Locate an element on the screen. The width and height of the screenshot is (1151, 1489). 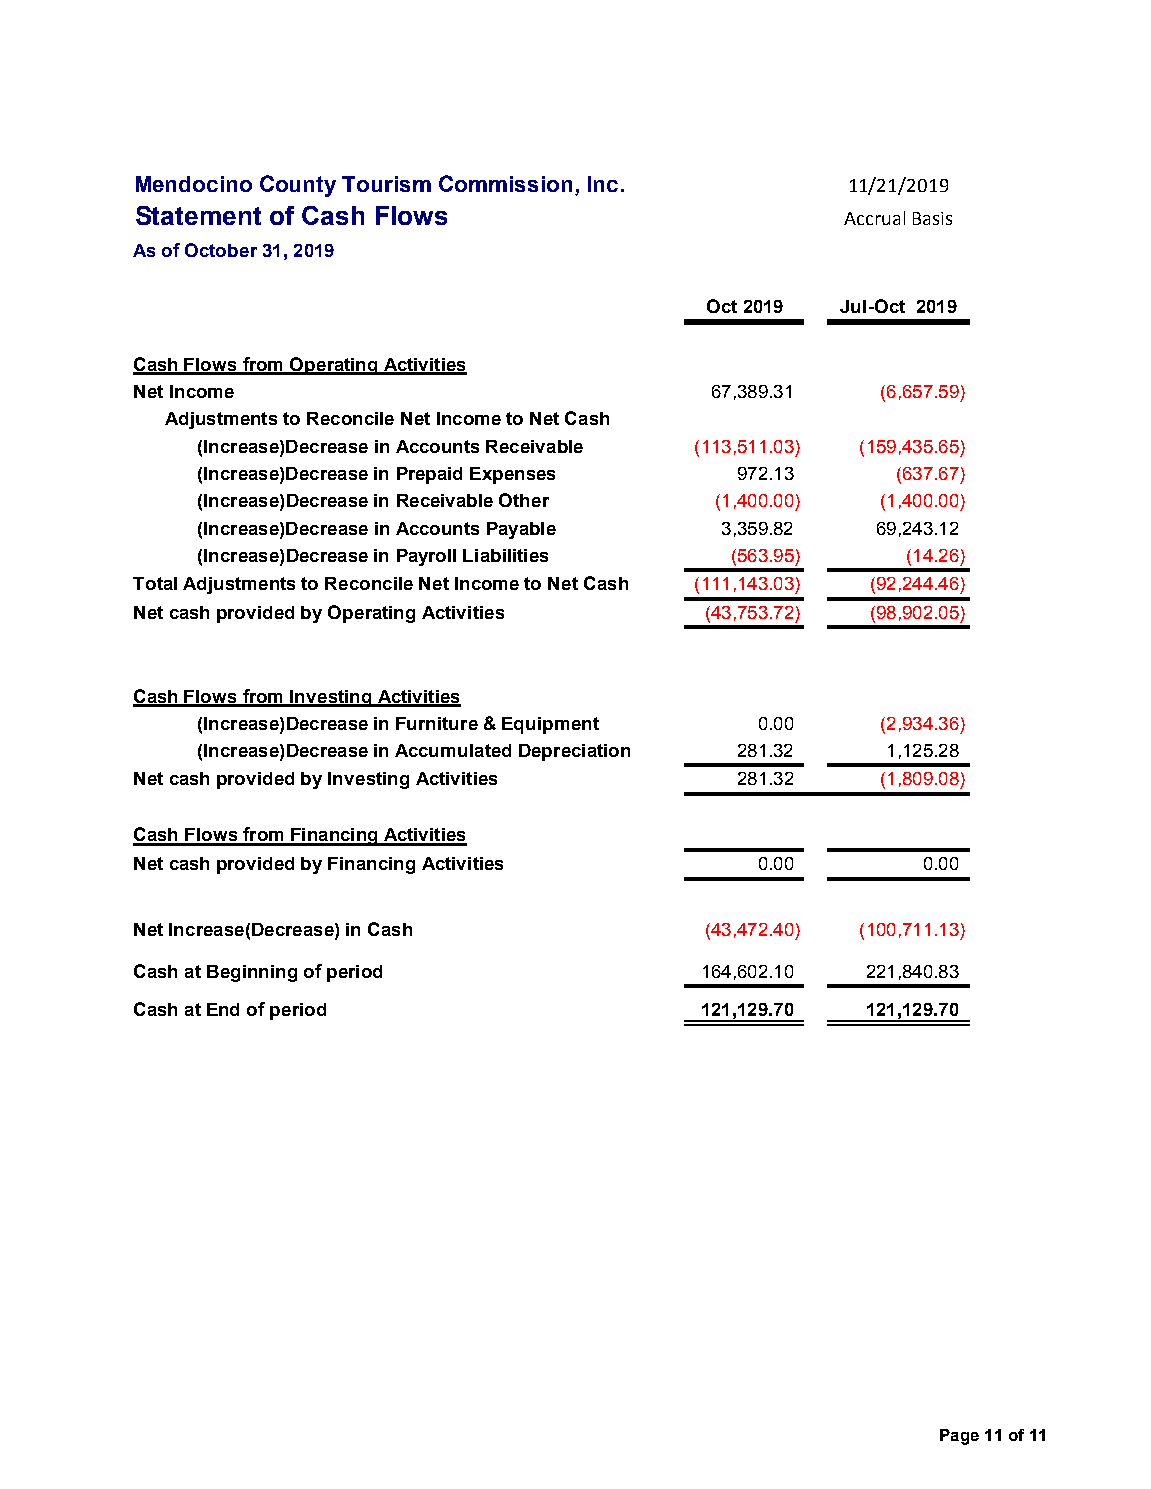
Depreciation is located at coordinates (574, 752).
